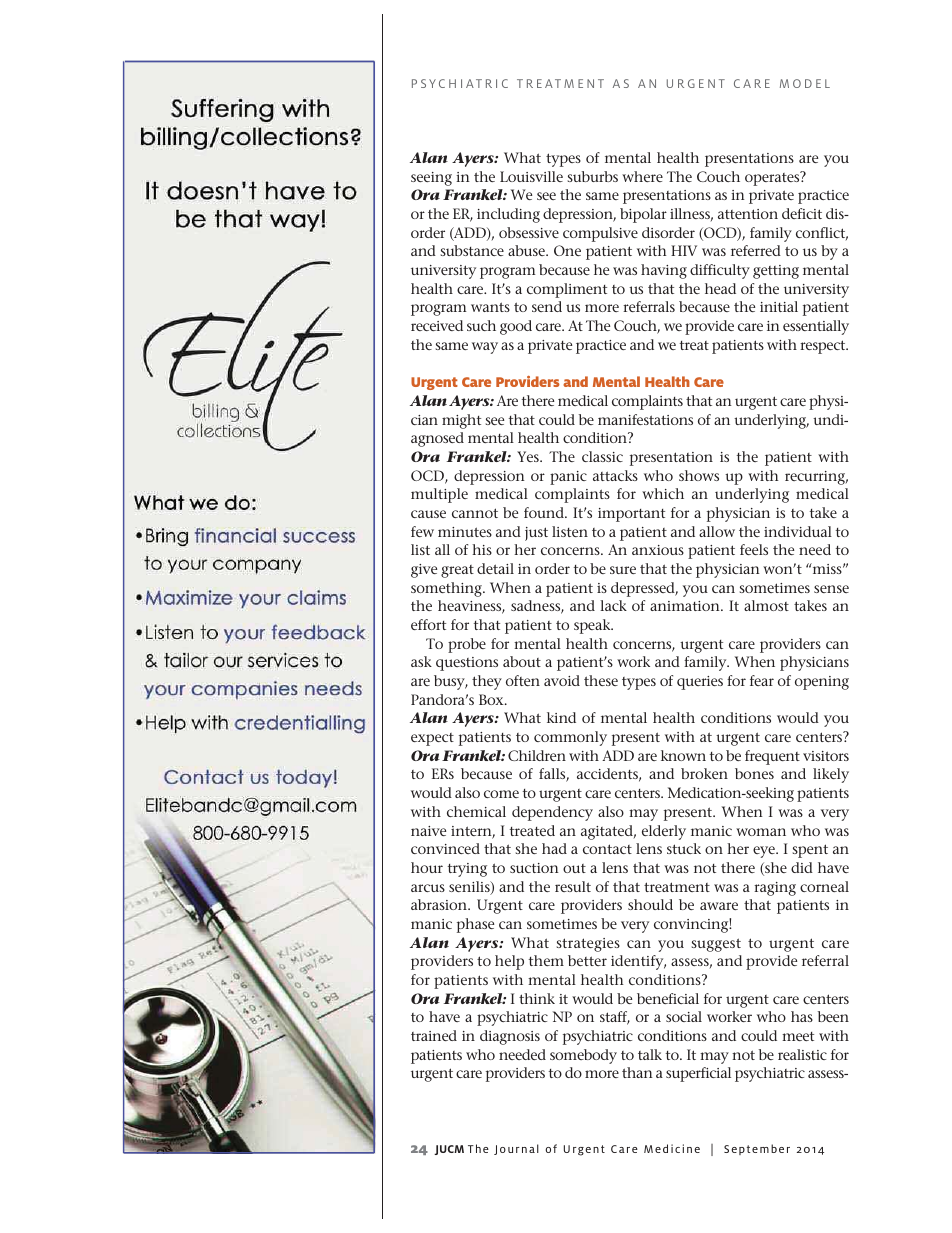  What do you see at coordinates (824, 347) in the screenshot?
I see `respect` at bounding box center [824, 347].
